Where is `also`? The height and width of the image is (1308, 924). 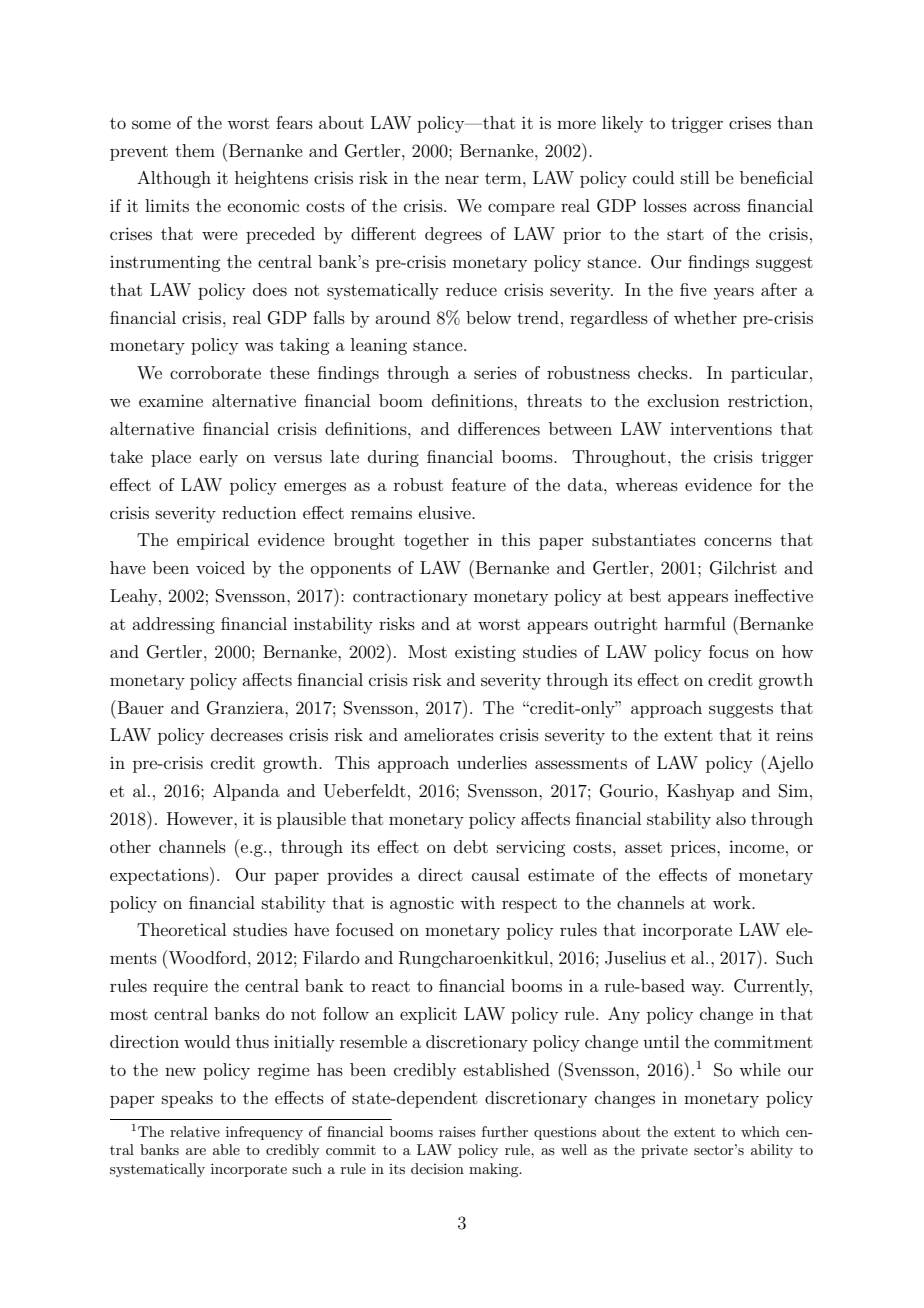
also is located at coordinates (731, 818).
